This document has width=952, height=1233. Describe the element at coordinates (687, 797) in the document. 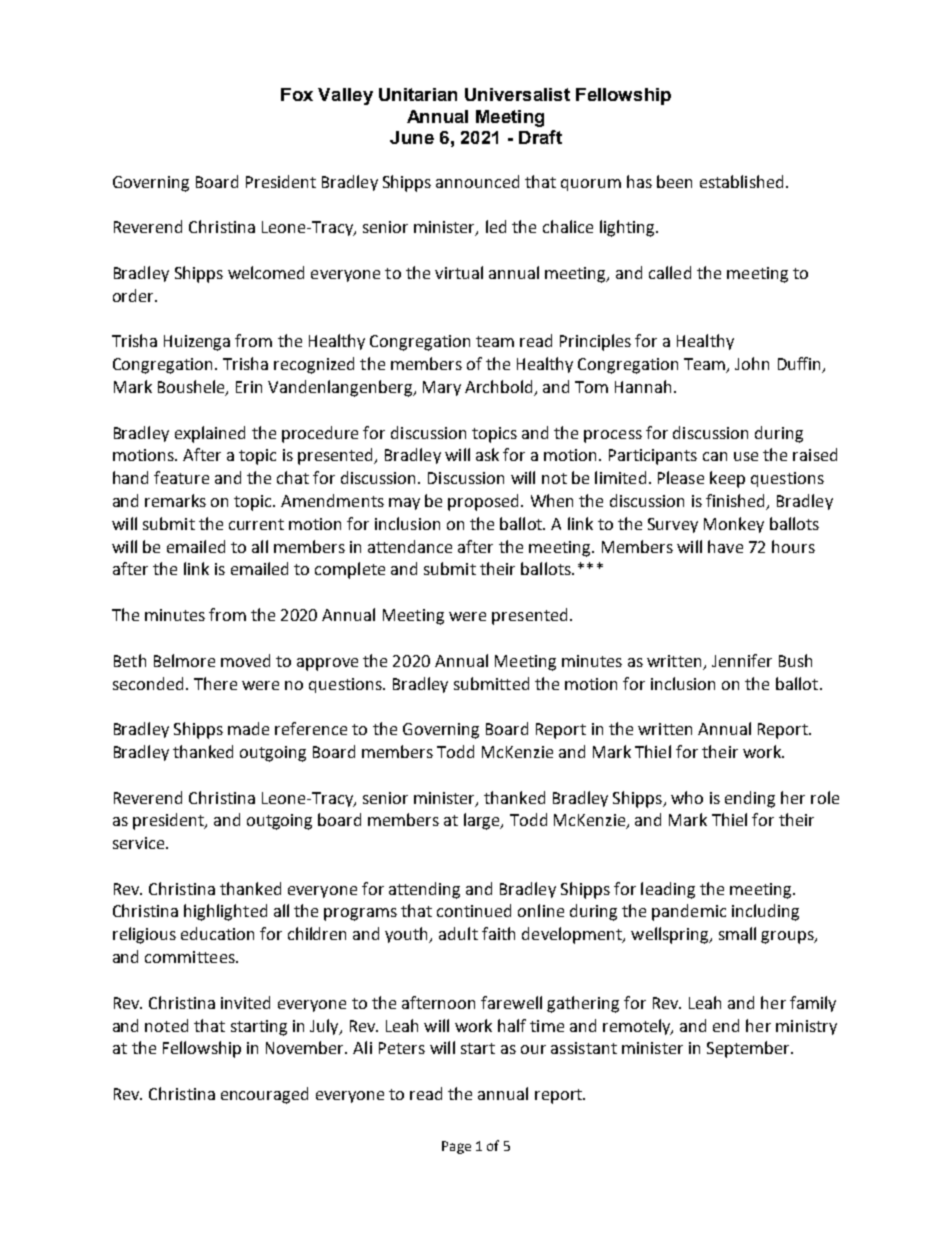

I see `who` at that location.
